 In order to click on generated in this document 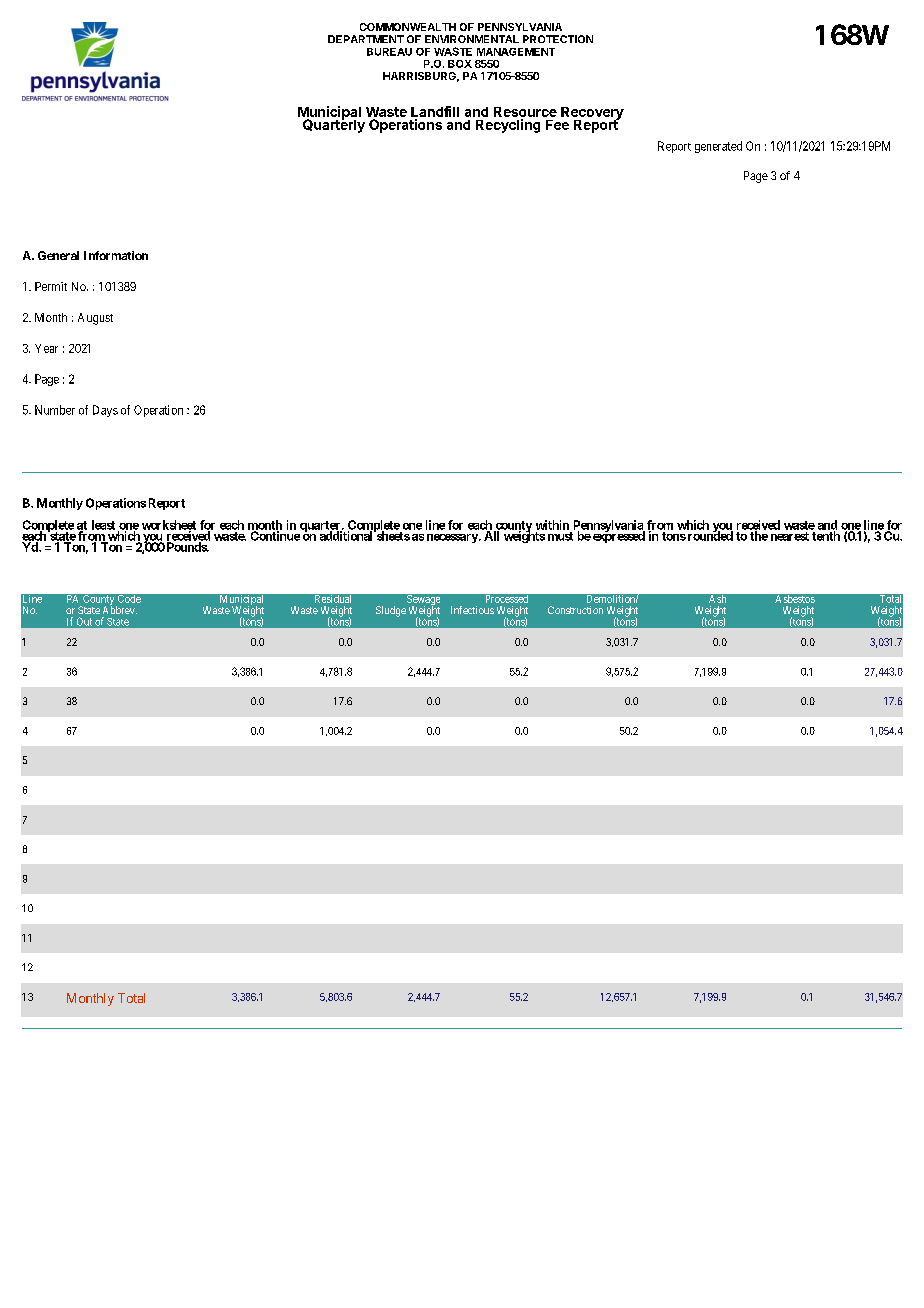, I will do `click(718, 147)`.
